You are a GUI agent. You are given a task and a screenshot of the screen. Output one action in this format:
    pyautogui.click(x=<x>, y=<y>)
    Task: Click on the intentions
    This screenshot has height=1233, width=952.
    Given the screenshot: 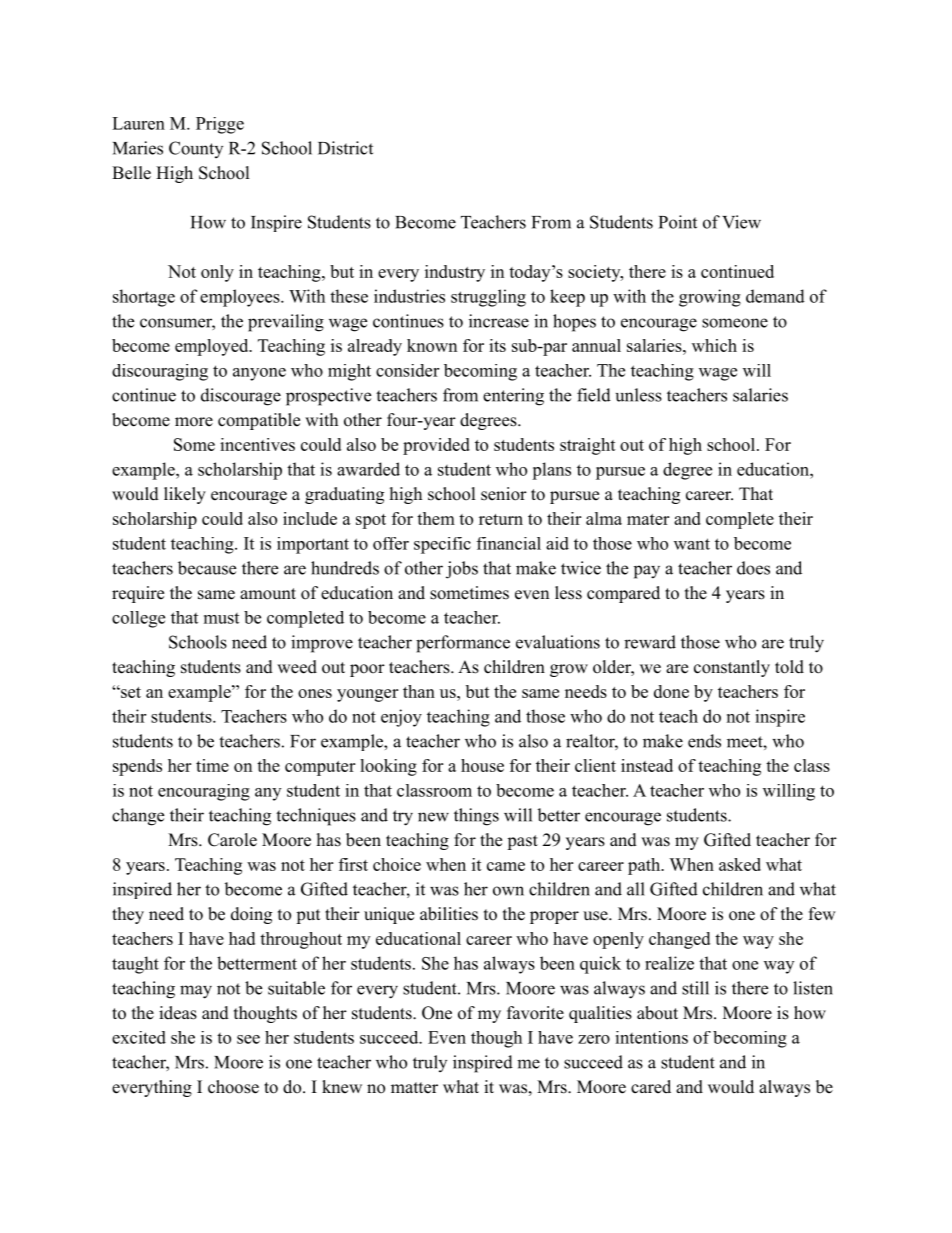 What is the action you would take?
    pyautogui.click(x=651, y=1037)
